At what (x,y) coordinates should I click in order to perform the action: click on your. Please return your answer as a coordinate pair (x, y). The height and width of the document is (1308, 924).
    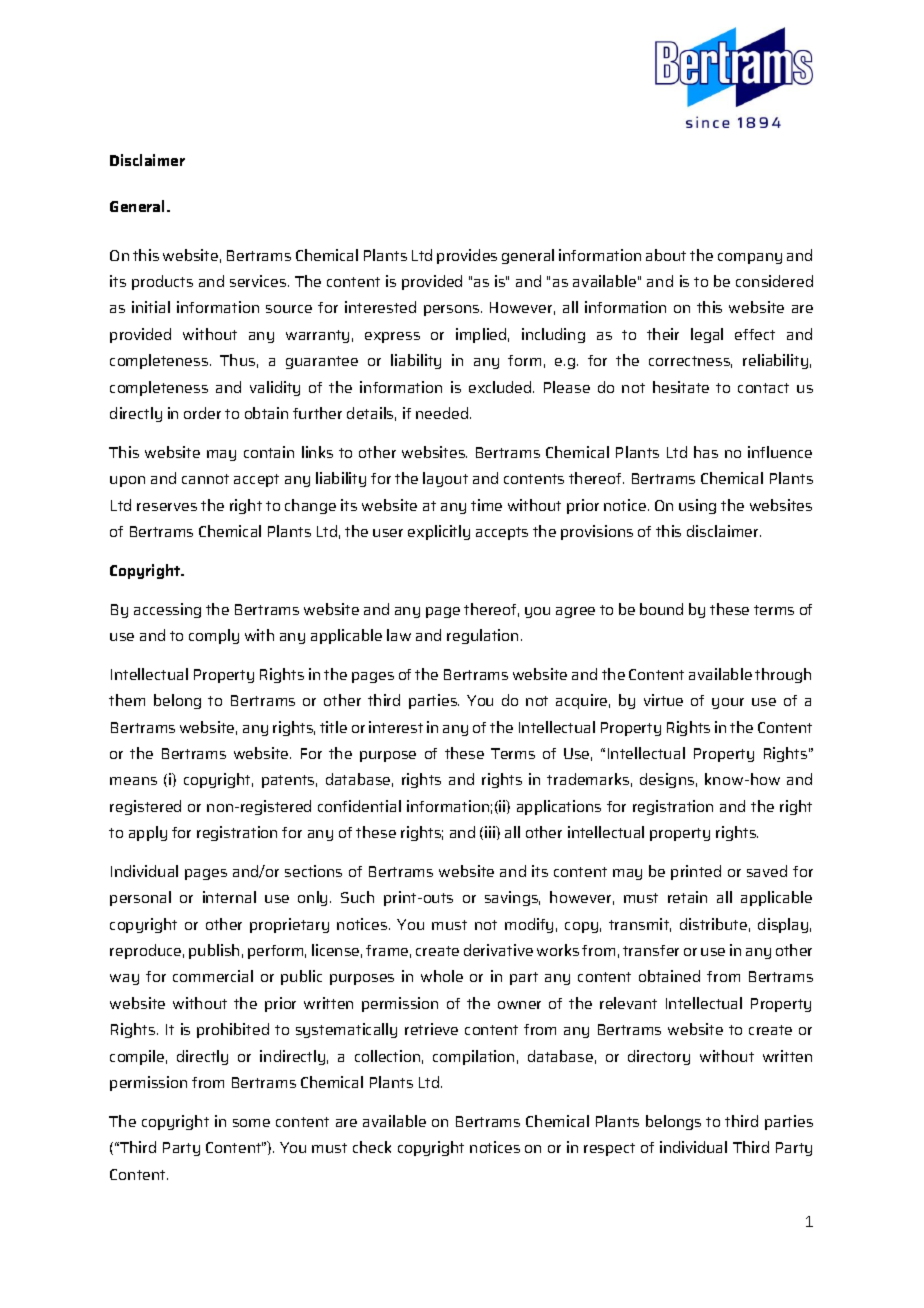
    Looking at the image, I should click on (728, 703).
